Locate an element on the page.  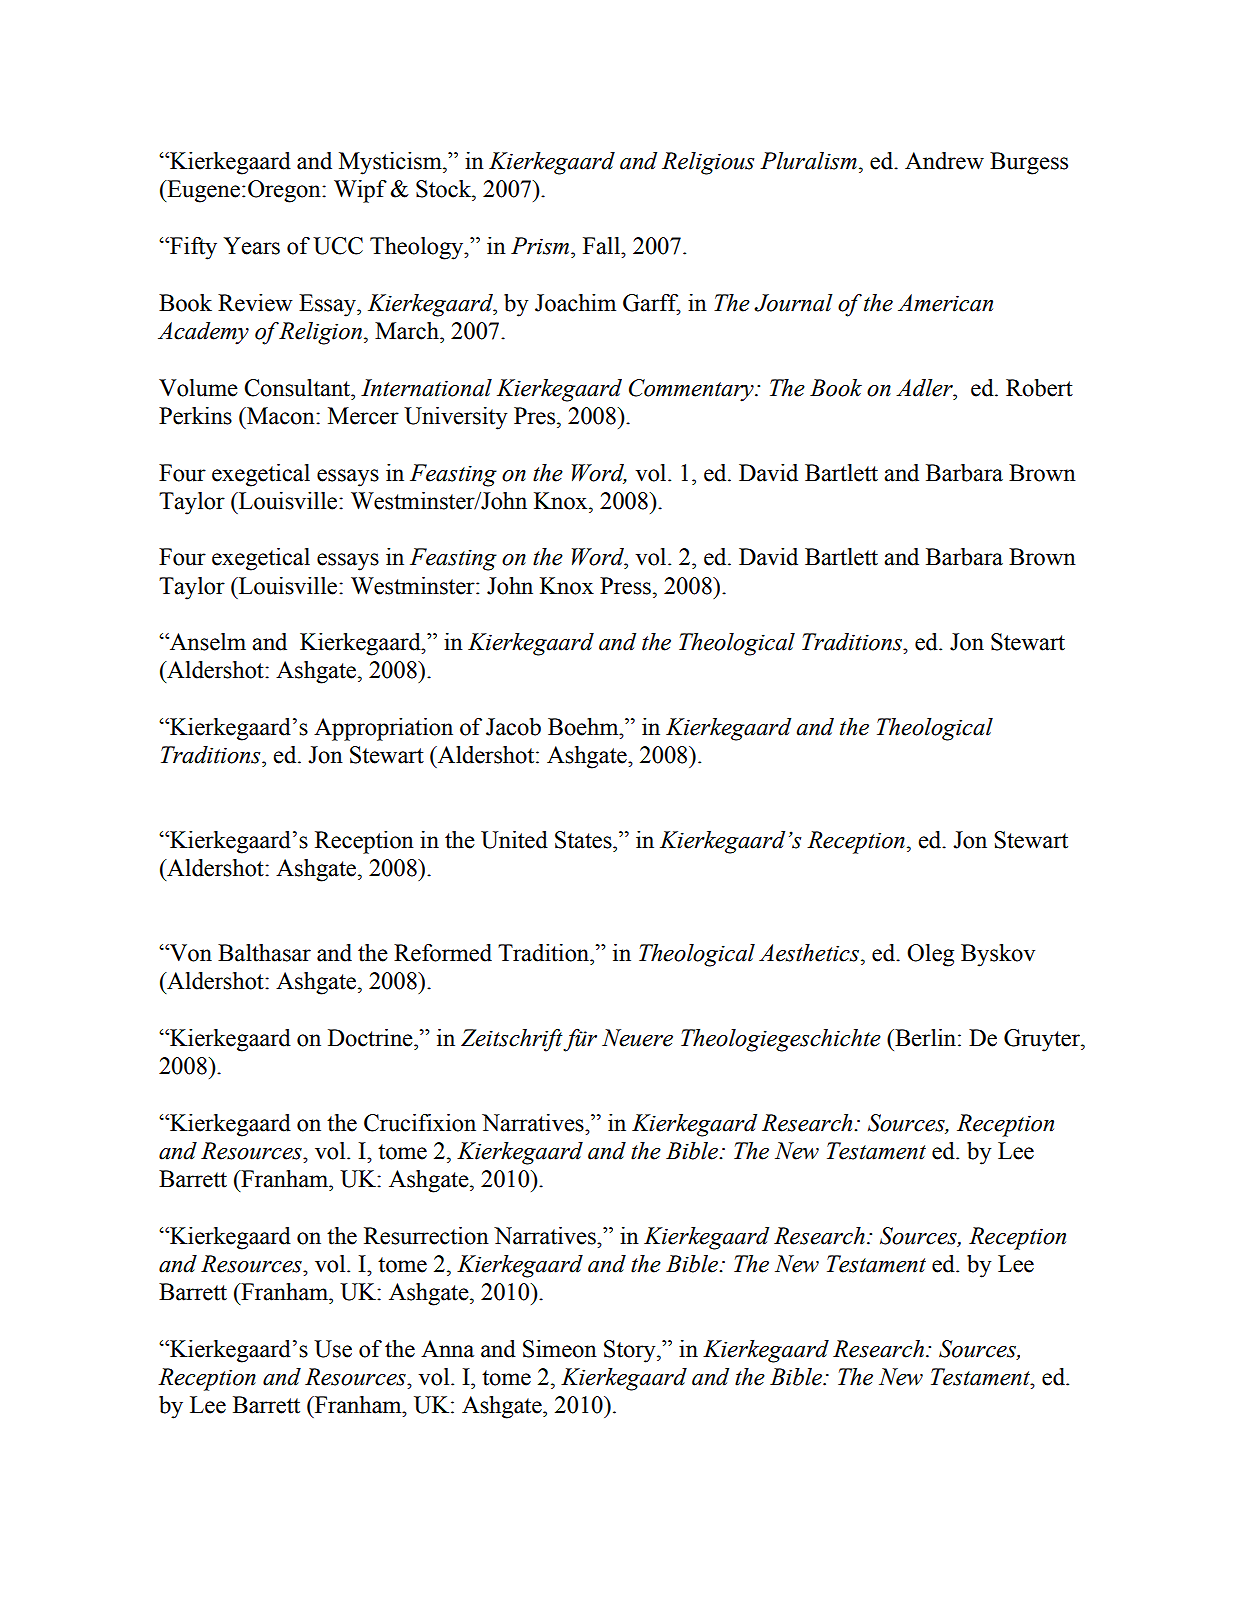
Oleg is located at coordinates (930, 955).
